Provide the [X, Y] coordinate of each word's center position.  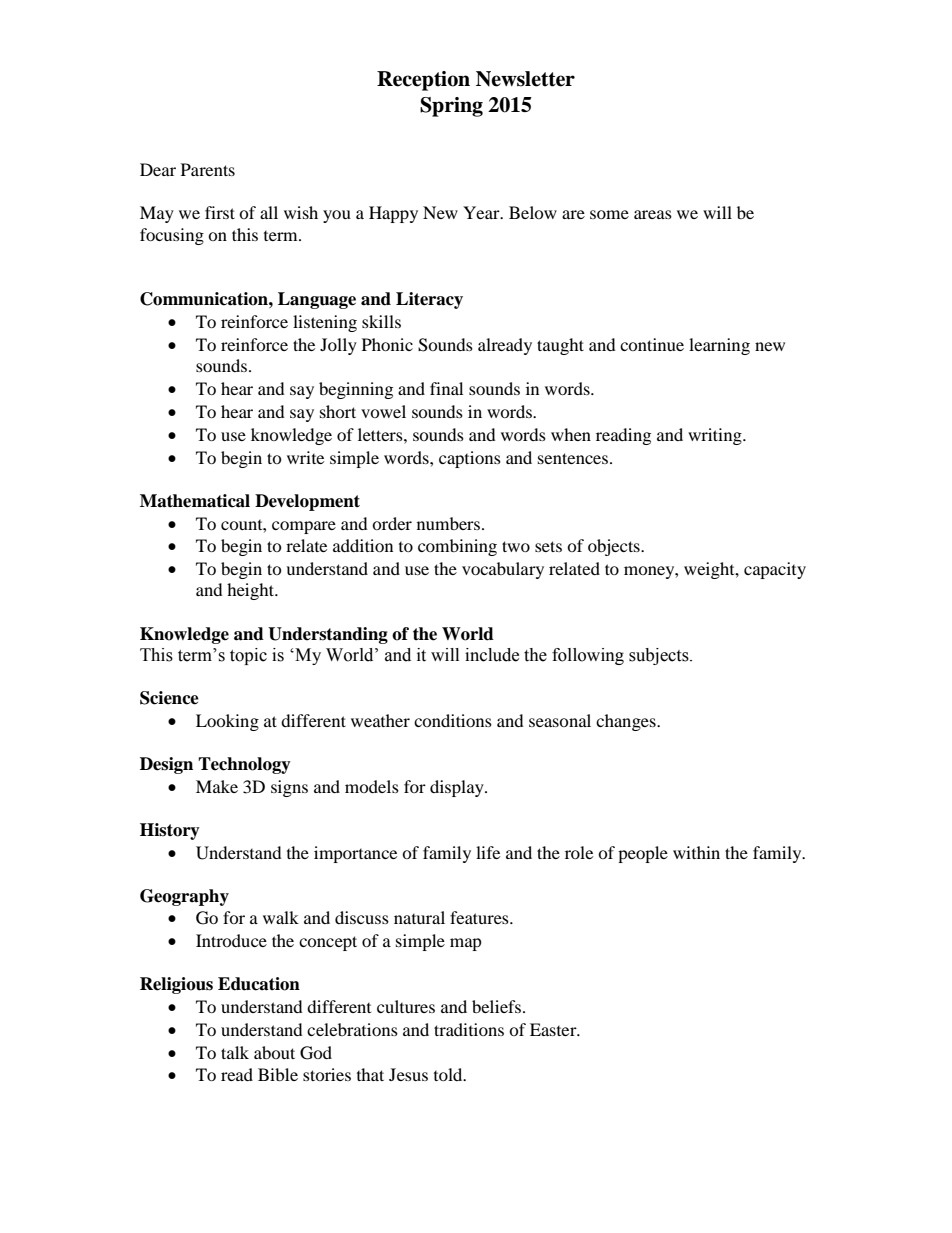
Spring [451, 107]
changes [627, 722]
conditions [453, 720]
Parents [208, 169]
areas [653, 214]
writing [716, 436]
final [446, 388]
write [305, 457]
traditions [469, 1029]
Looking [227, 722]
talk [235, 1052]
